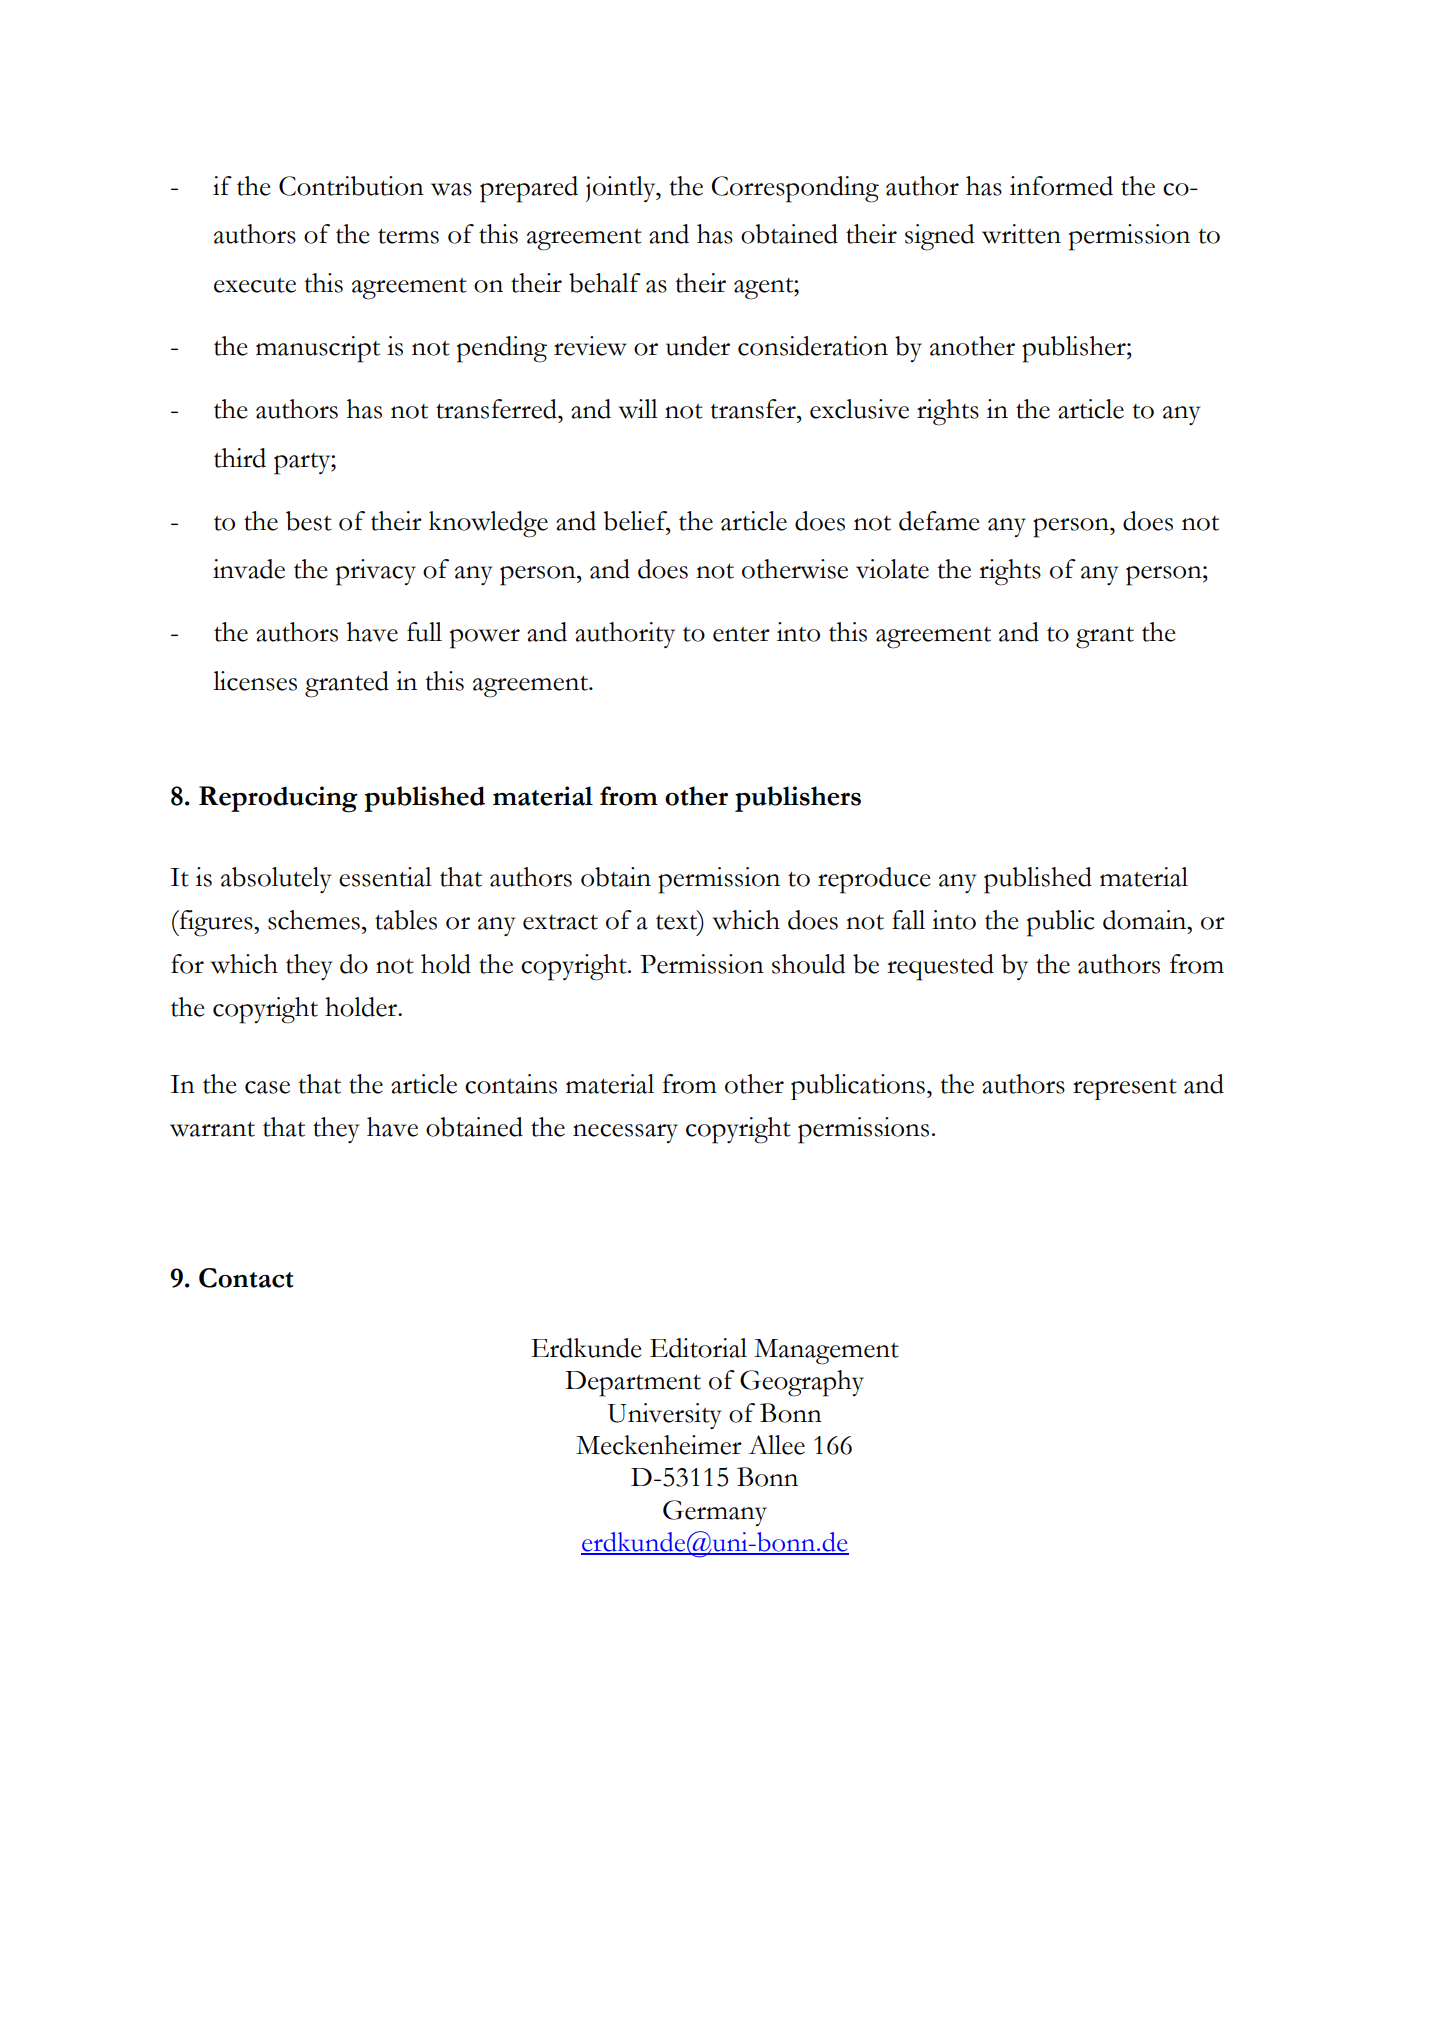  I want to click on domain, so click(1146, 920).
